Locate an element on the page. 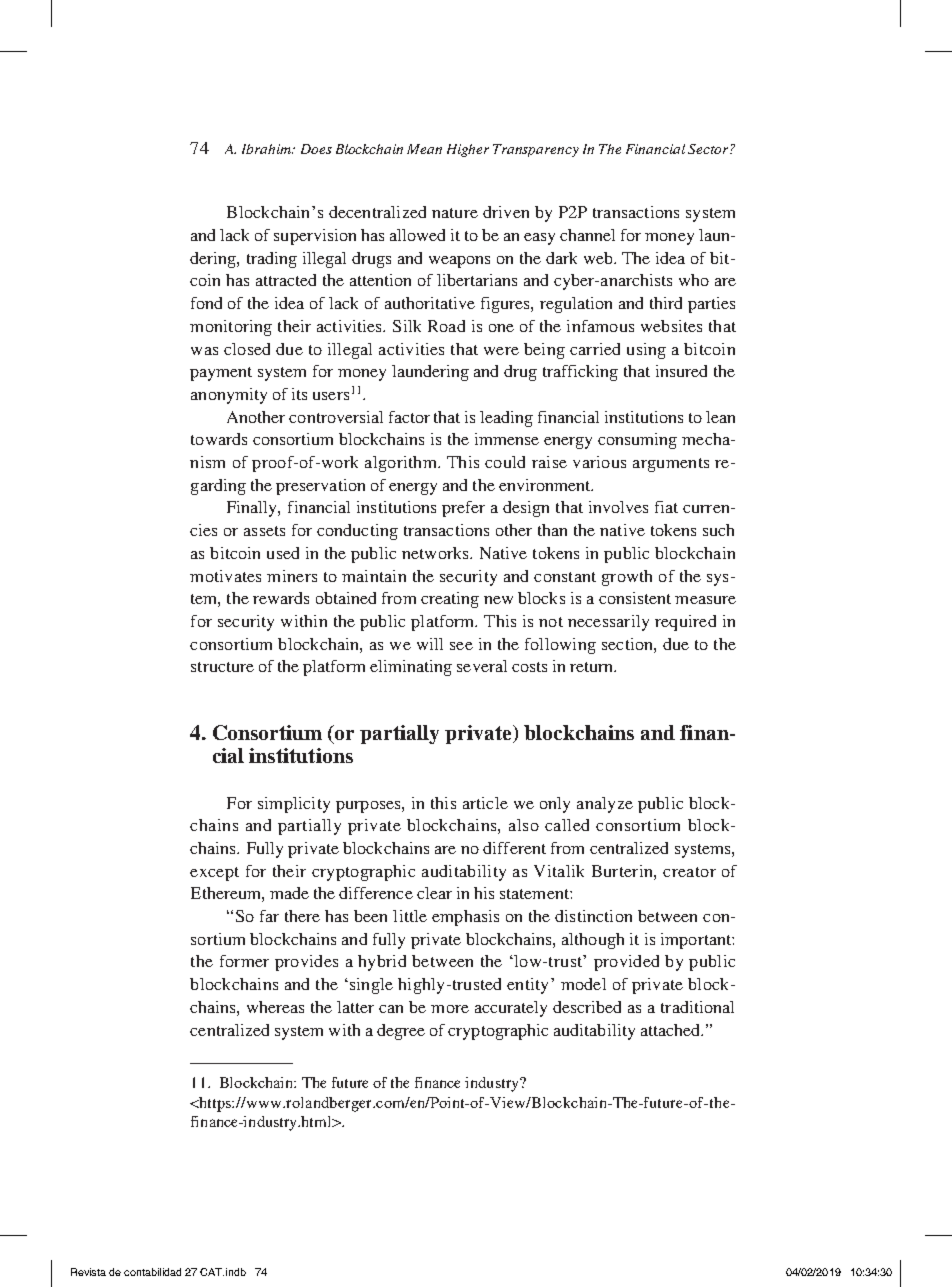 Image resolution: width=952 pixels, height=1287 pixels. former is located at coordinates (244, 961).
